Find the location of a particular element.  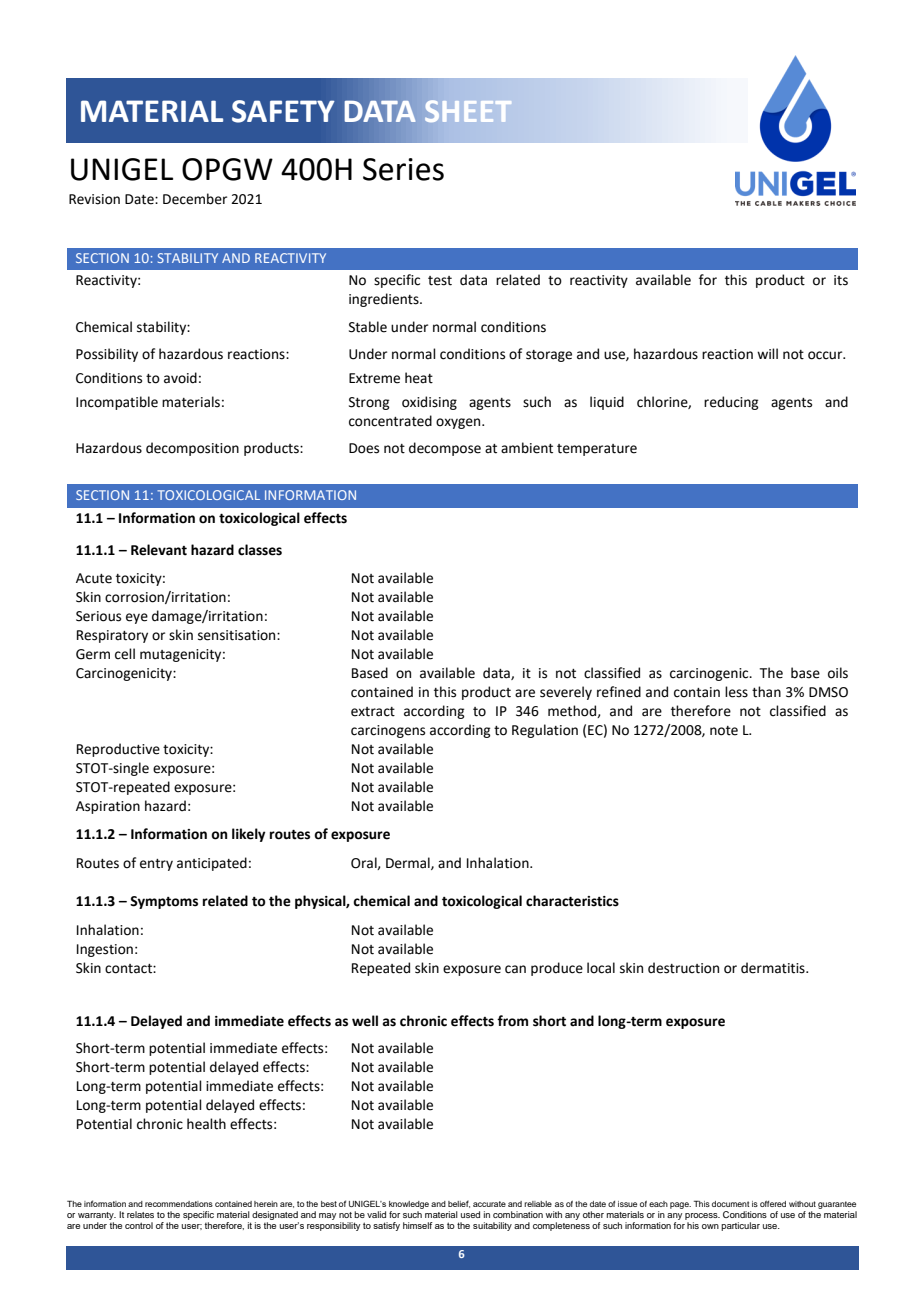

SHEET is located at coordinates (468, 111).
